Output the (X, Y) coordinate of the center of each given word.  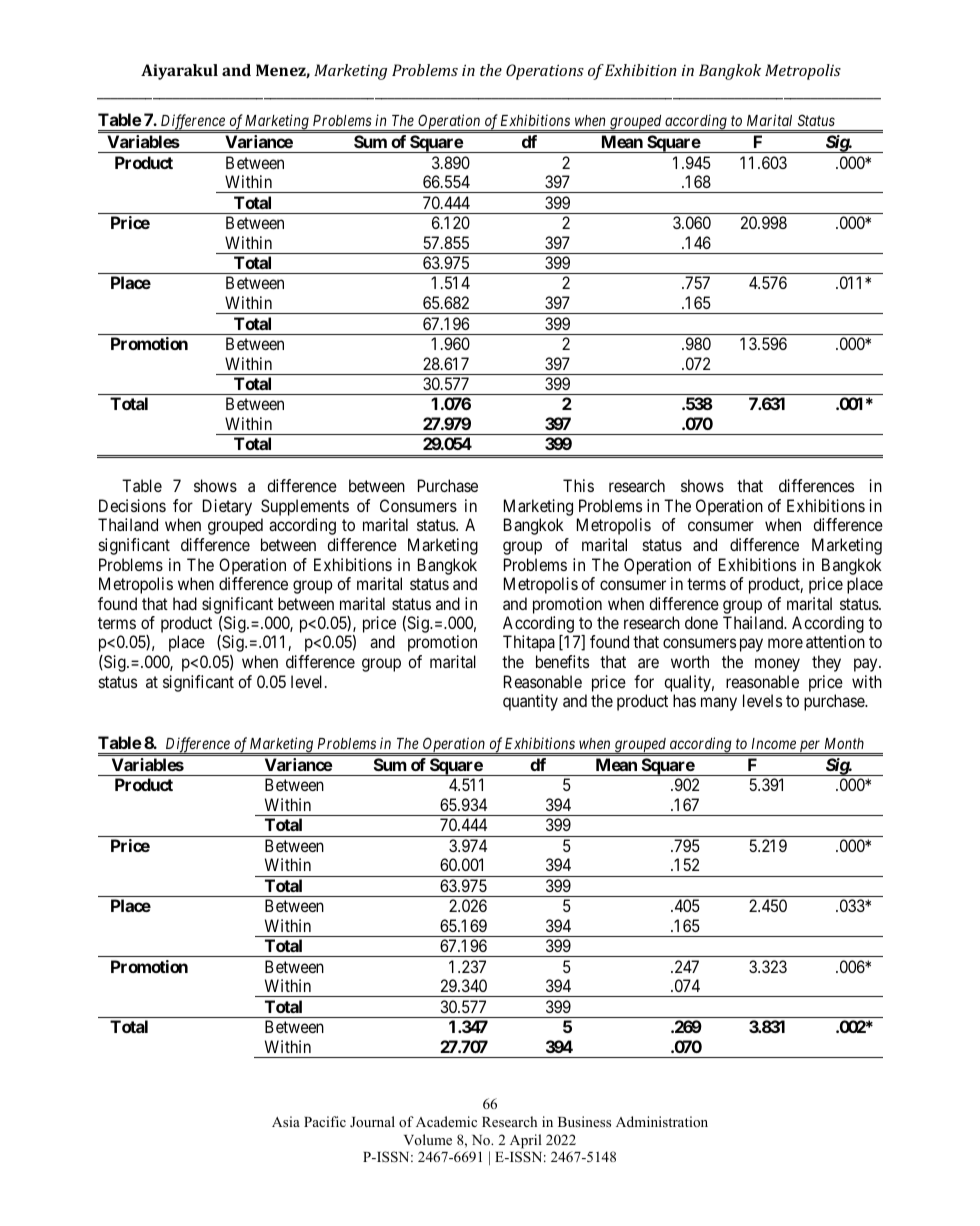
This (578, 485)
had (185, 603)
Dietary (227, 507)
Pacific (325, 1121)
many (719, 704)
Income (774, 743)
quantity (530, 702)
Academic (446, 1121)
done (701, 622)
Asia (286, 1121)
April (526, 1141)
